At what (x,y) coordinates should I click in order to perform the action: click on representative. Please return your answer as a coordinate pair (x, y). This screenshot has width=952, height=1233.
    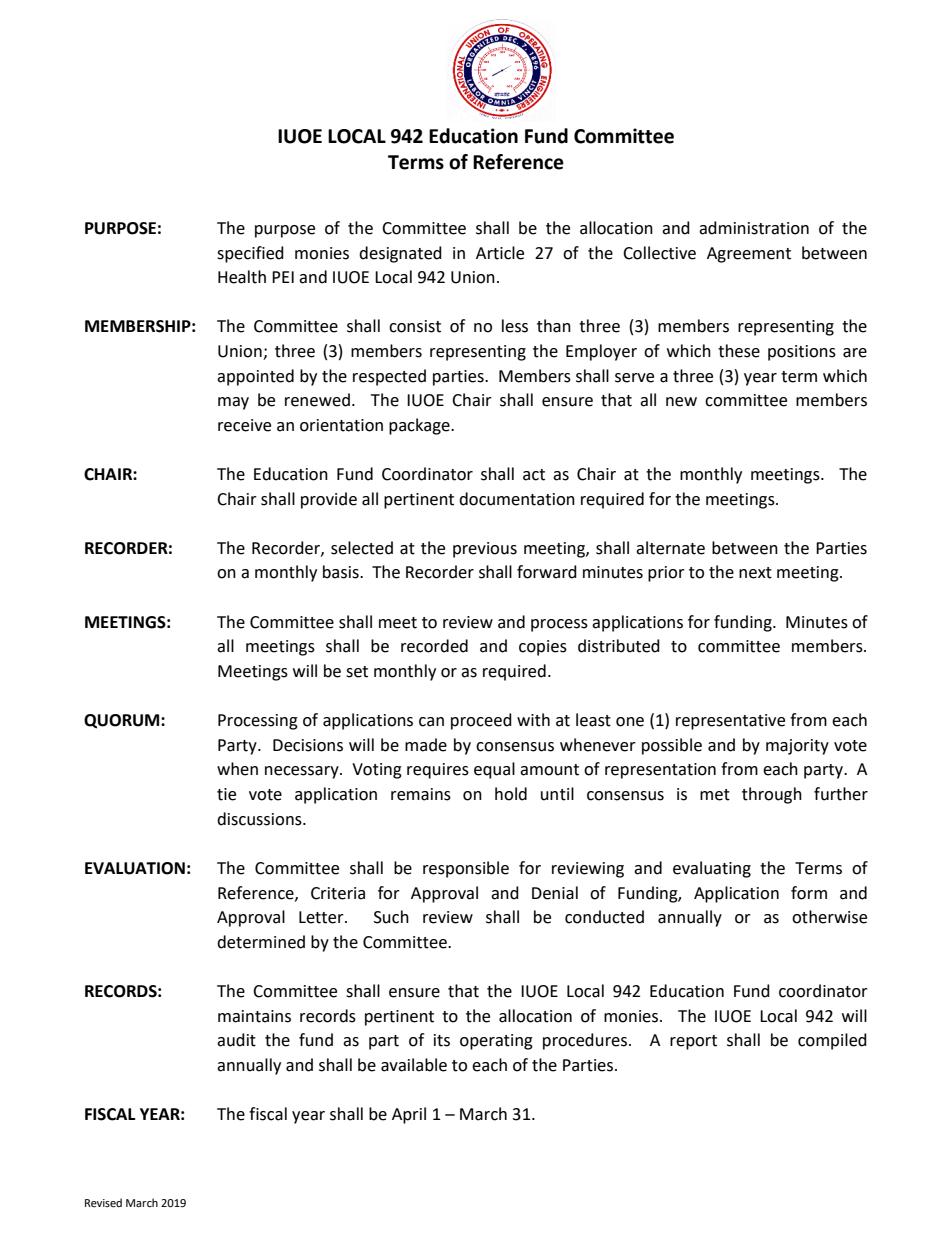
    Looking at the image, I should click on (730, 722).
